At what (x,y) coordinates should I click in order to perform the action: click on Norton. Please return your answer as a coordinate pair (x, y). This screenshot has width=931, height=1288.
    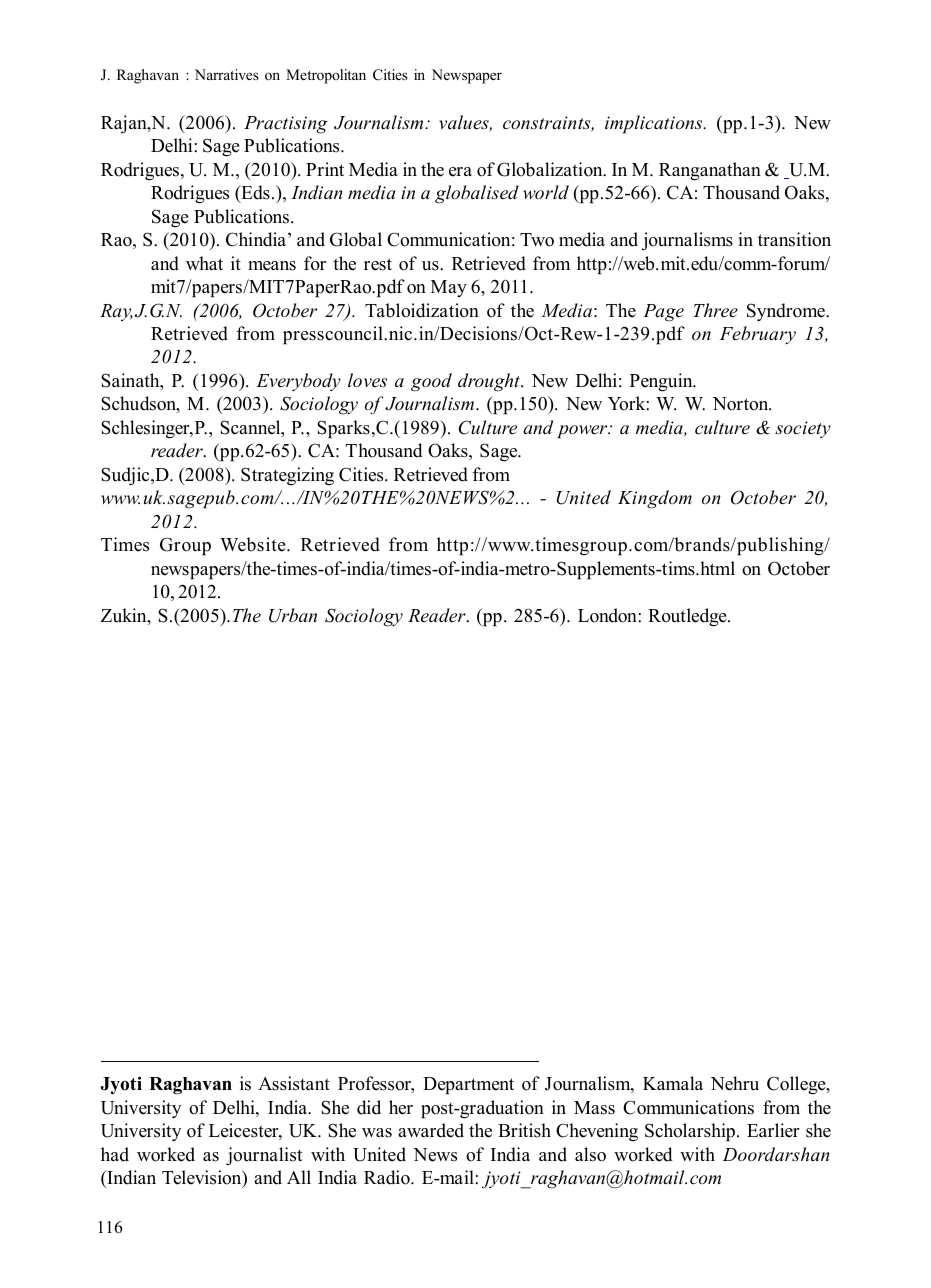
    Looking at the image, I should click on (741, 404).
